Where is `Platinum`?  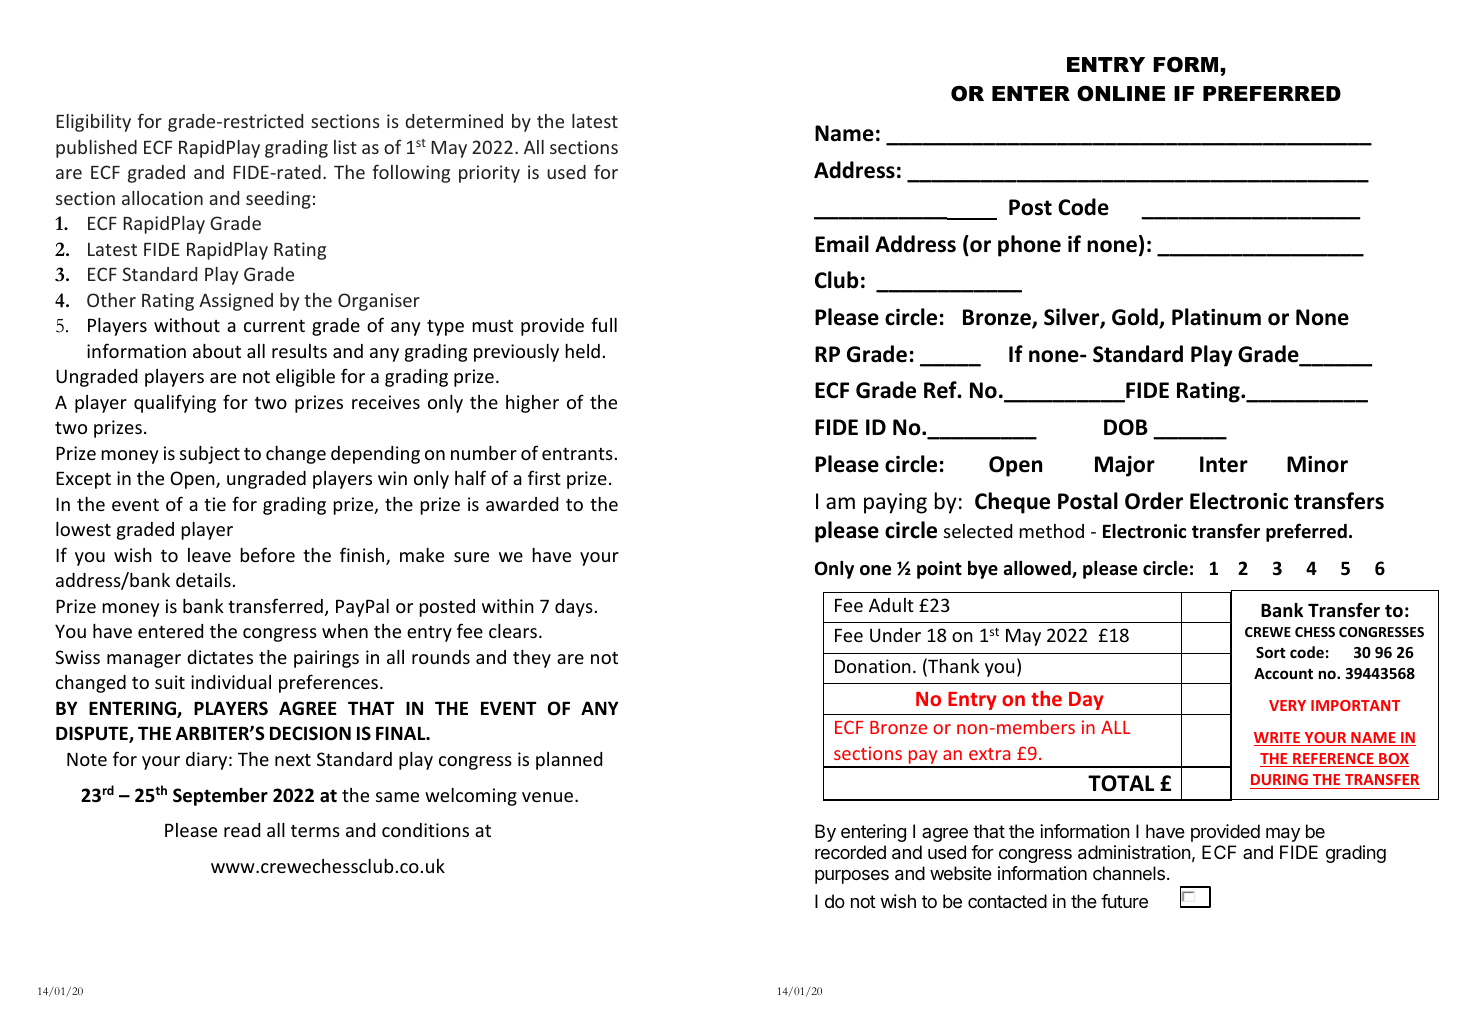
Platinum is located at coordinates (1216, 317).
